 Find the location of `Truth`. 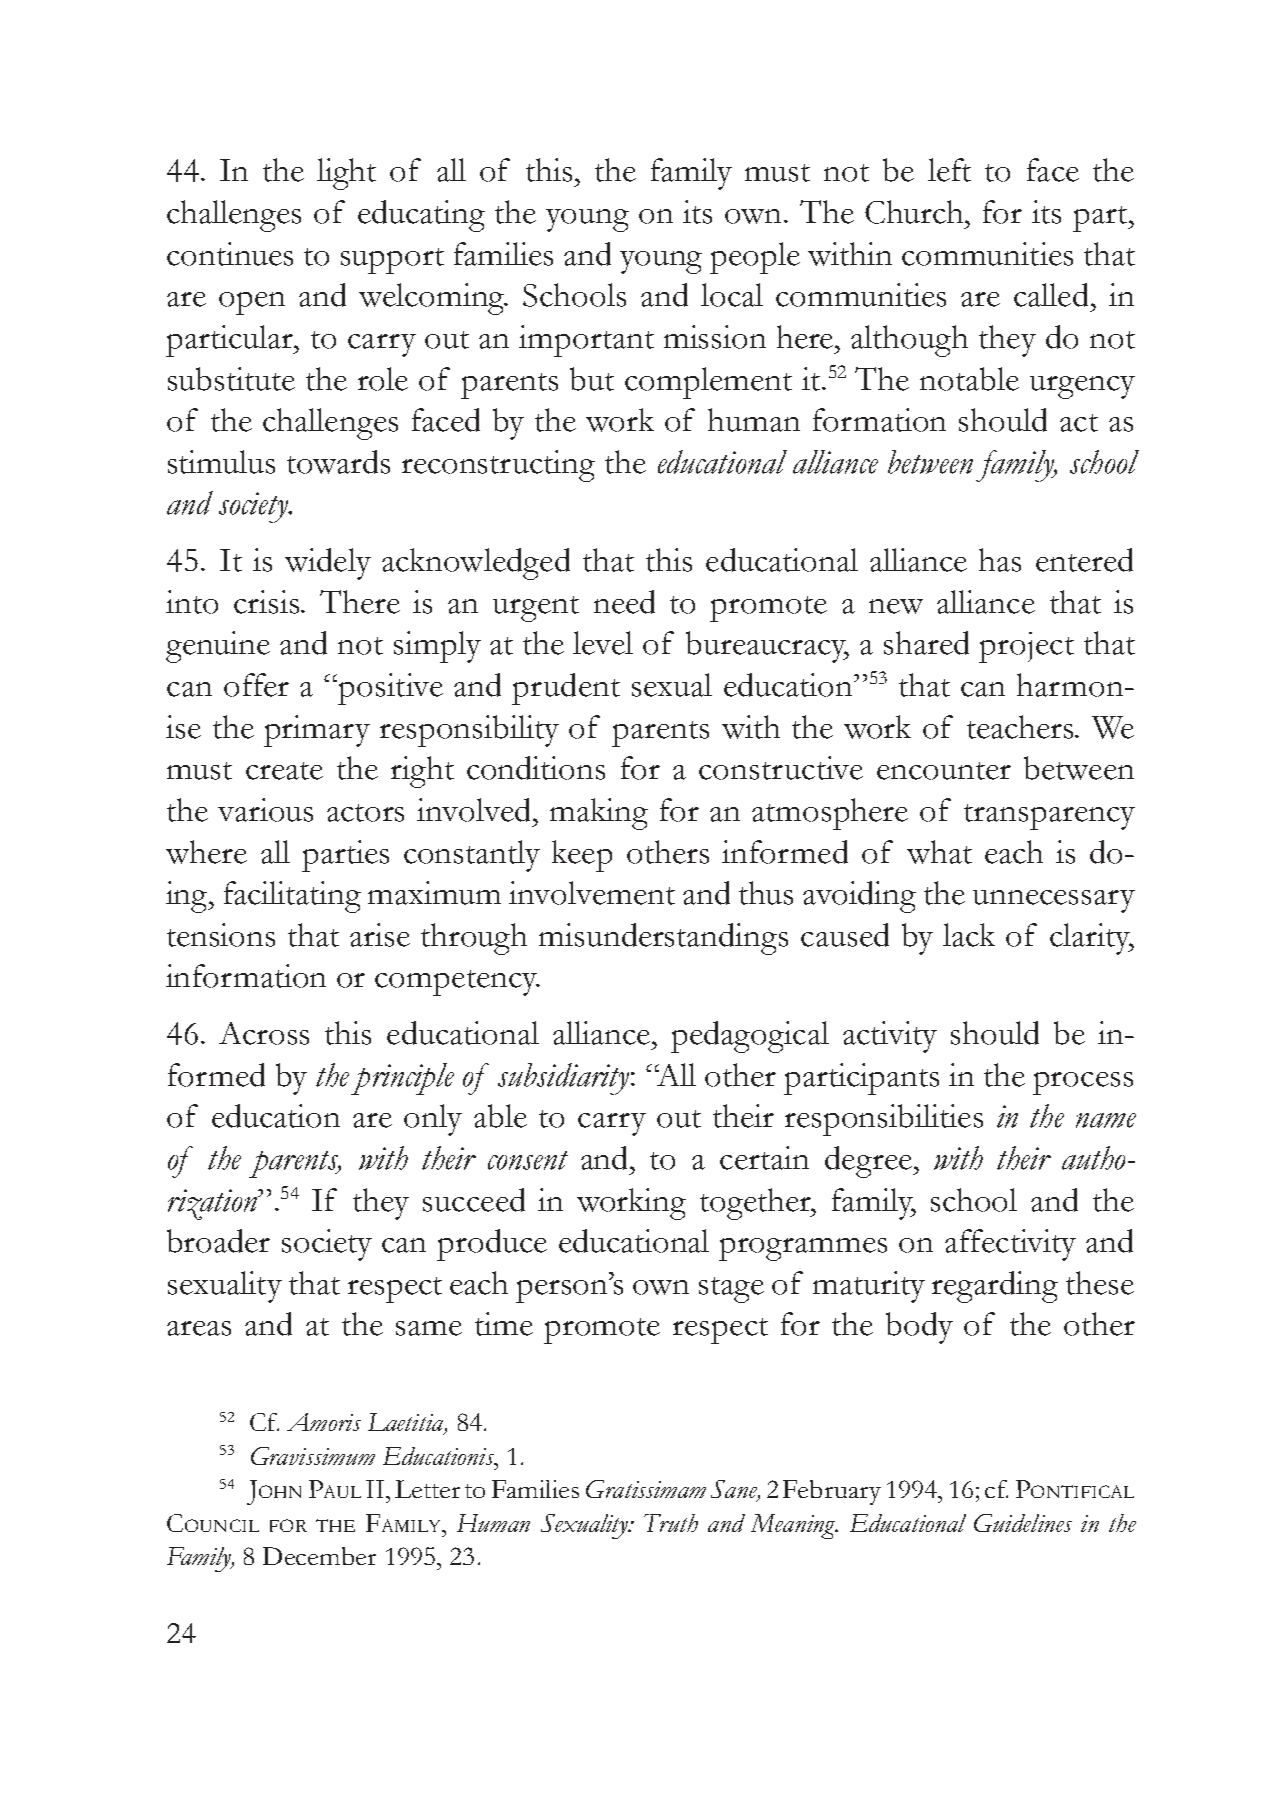

Truth is located at coordinates (671, 1523).
